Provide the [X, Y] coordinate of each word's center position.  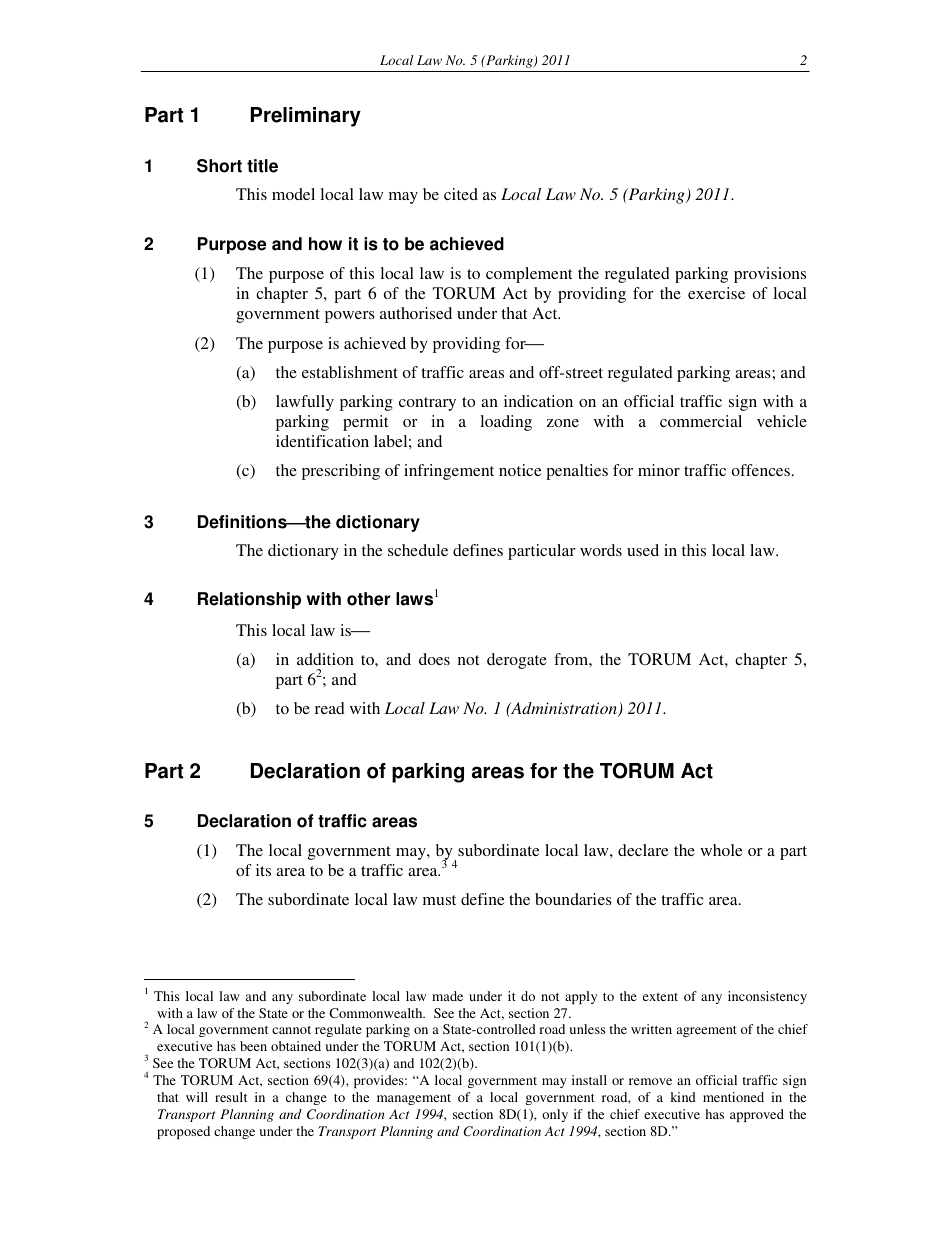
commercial [701, 421]
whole [721, 850]
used [643, 550]
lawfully [305, 403]
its [263, 870]
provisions [770, 275]
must [439, 900]
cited [461, 194]
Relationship [249, 600]
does [434, 659]
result [231, 1097]
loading [506, 423]
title [262, 166]
